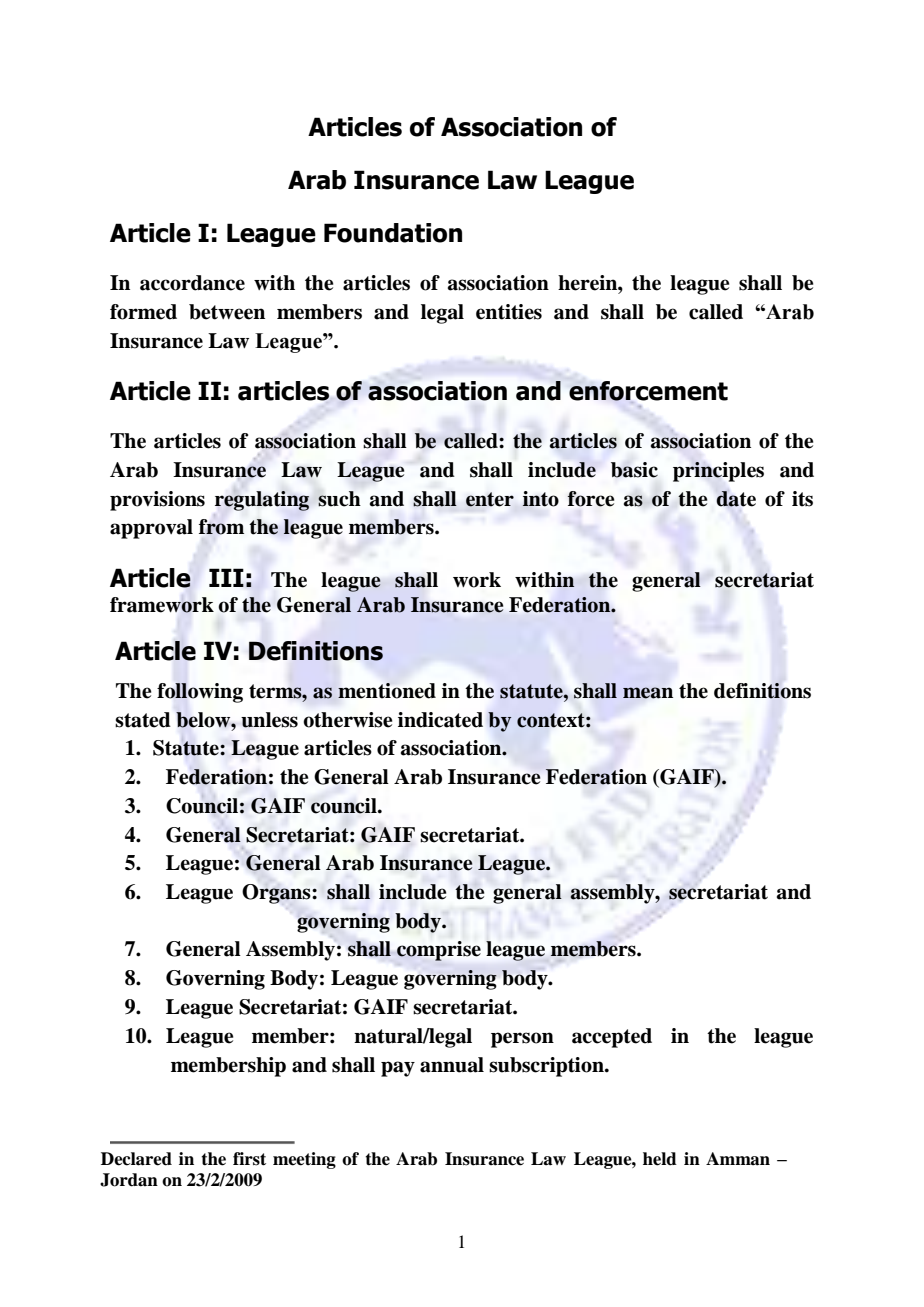  I want to click on Foundation, so click(393, 233).
